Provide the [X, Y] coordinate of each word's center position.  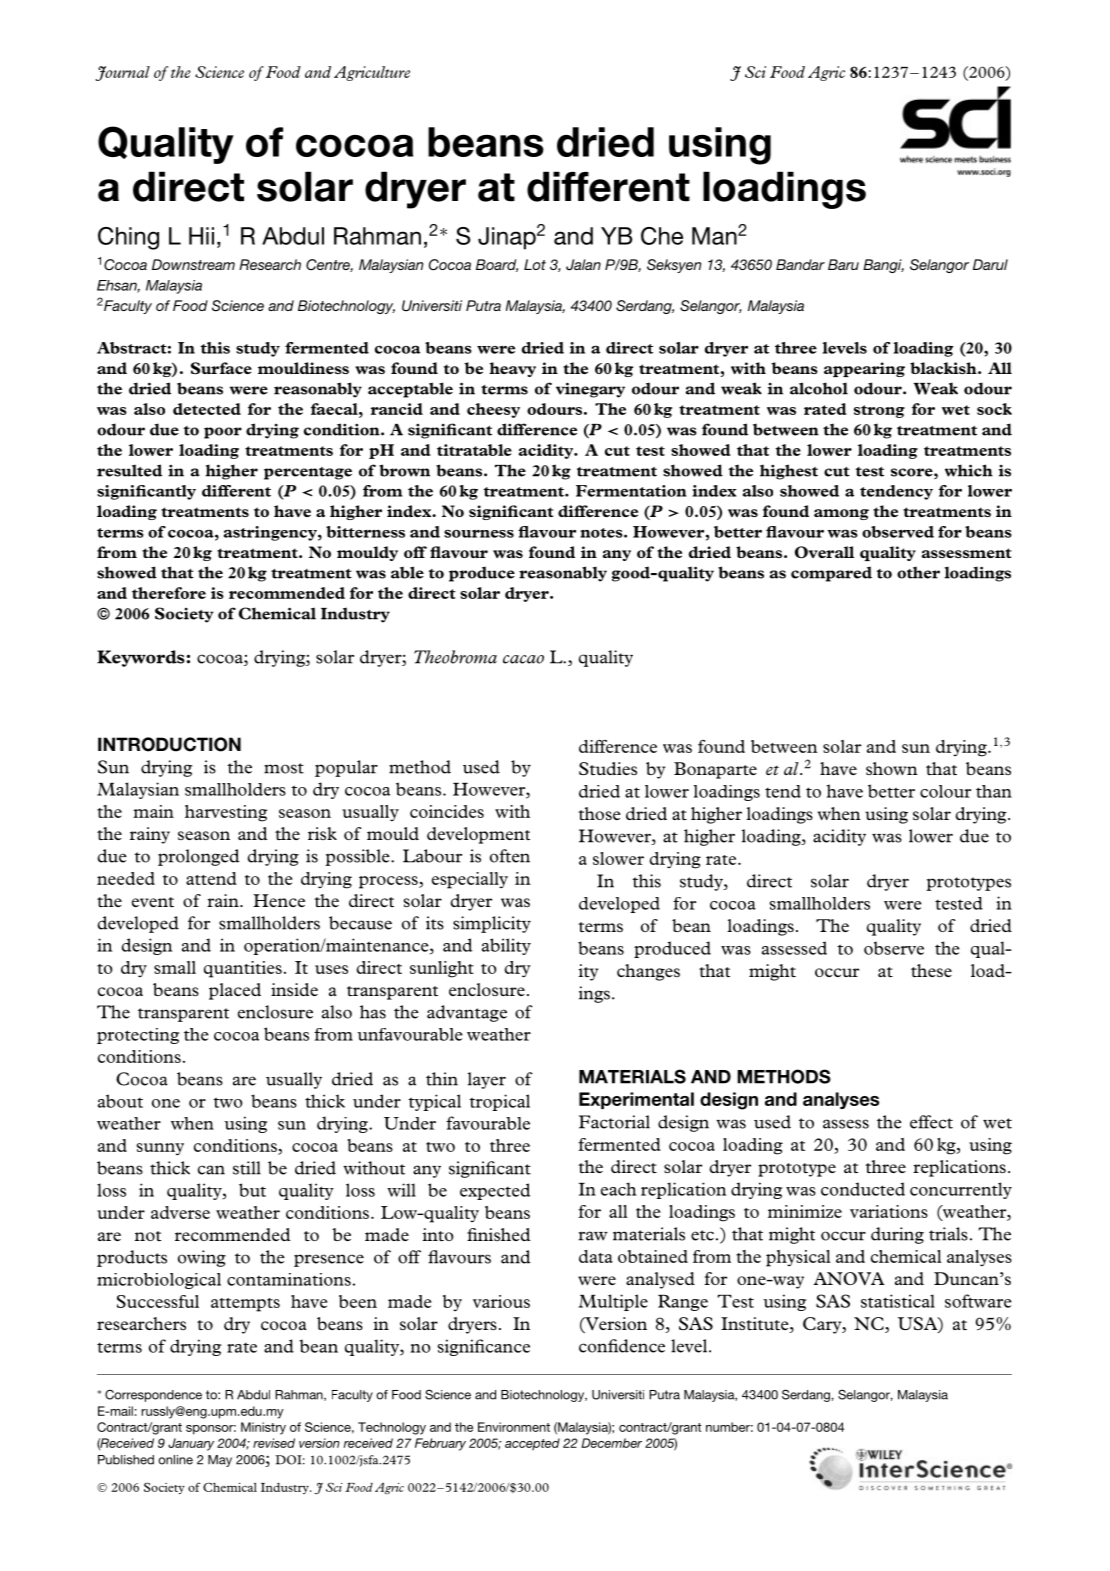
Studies [608, 768]
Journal [122, 73]
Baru [843, 264]
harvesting [226, 813]
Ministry [263, 1428]
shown [892, 768]
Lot [535, 264]
